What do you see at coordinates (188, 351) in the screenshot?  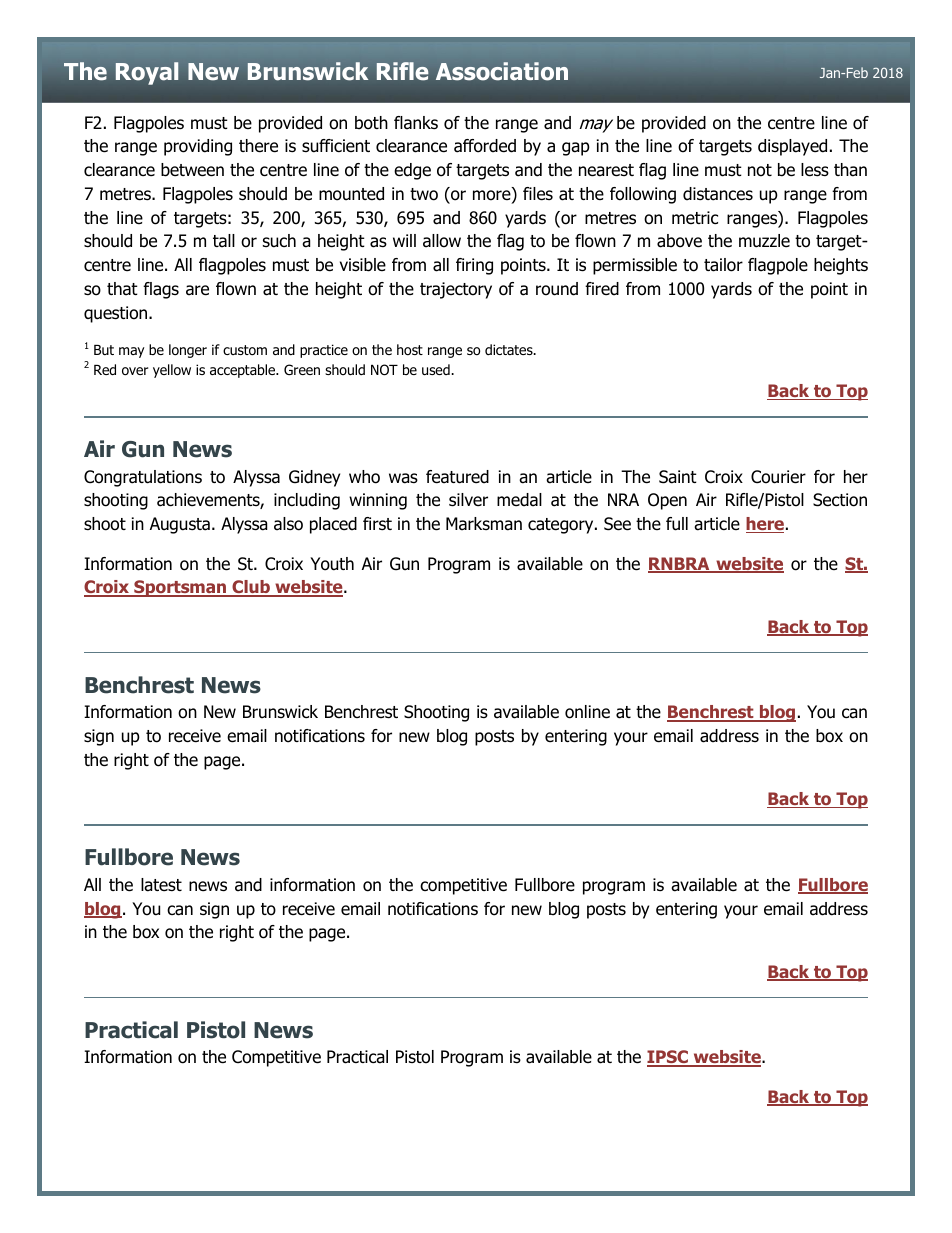 I see `longer` at bounding box center [188, 351].
